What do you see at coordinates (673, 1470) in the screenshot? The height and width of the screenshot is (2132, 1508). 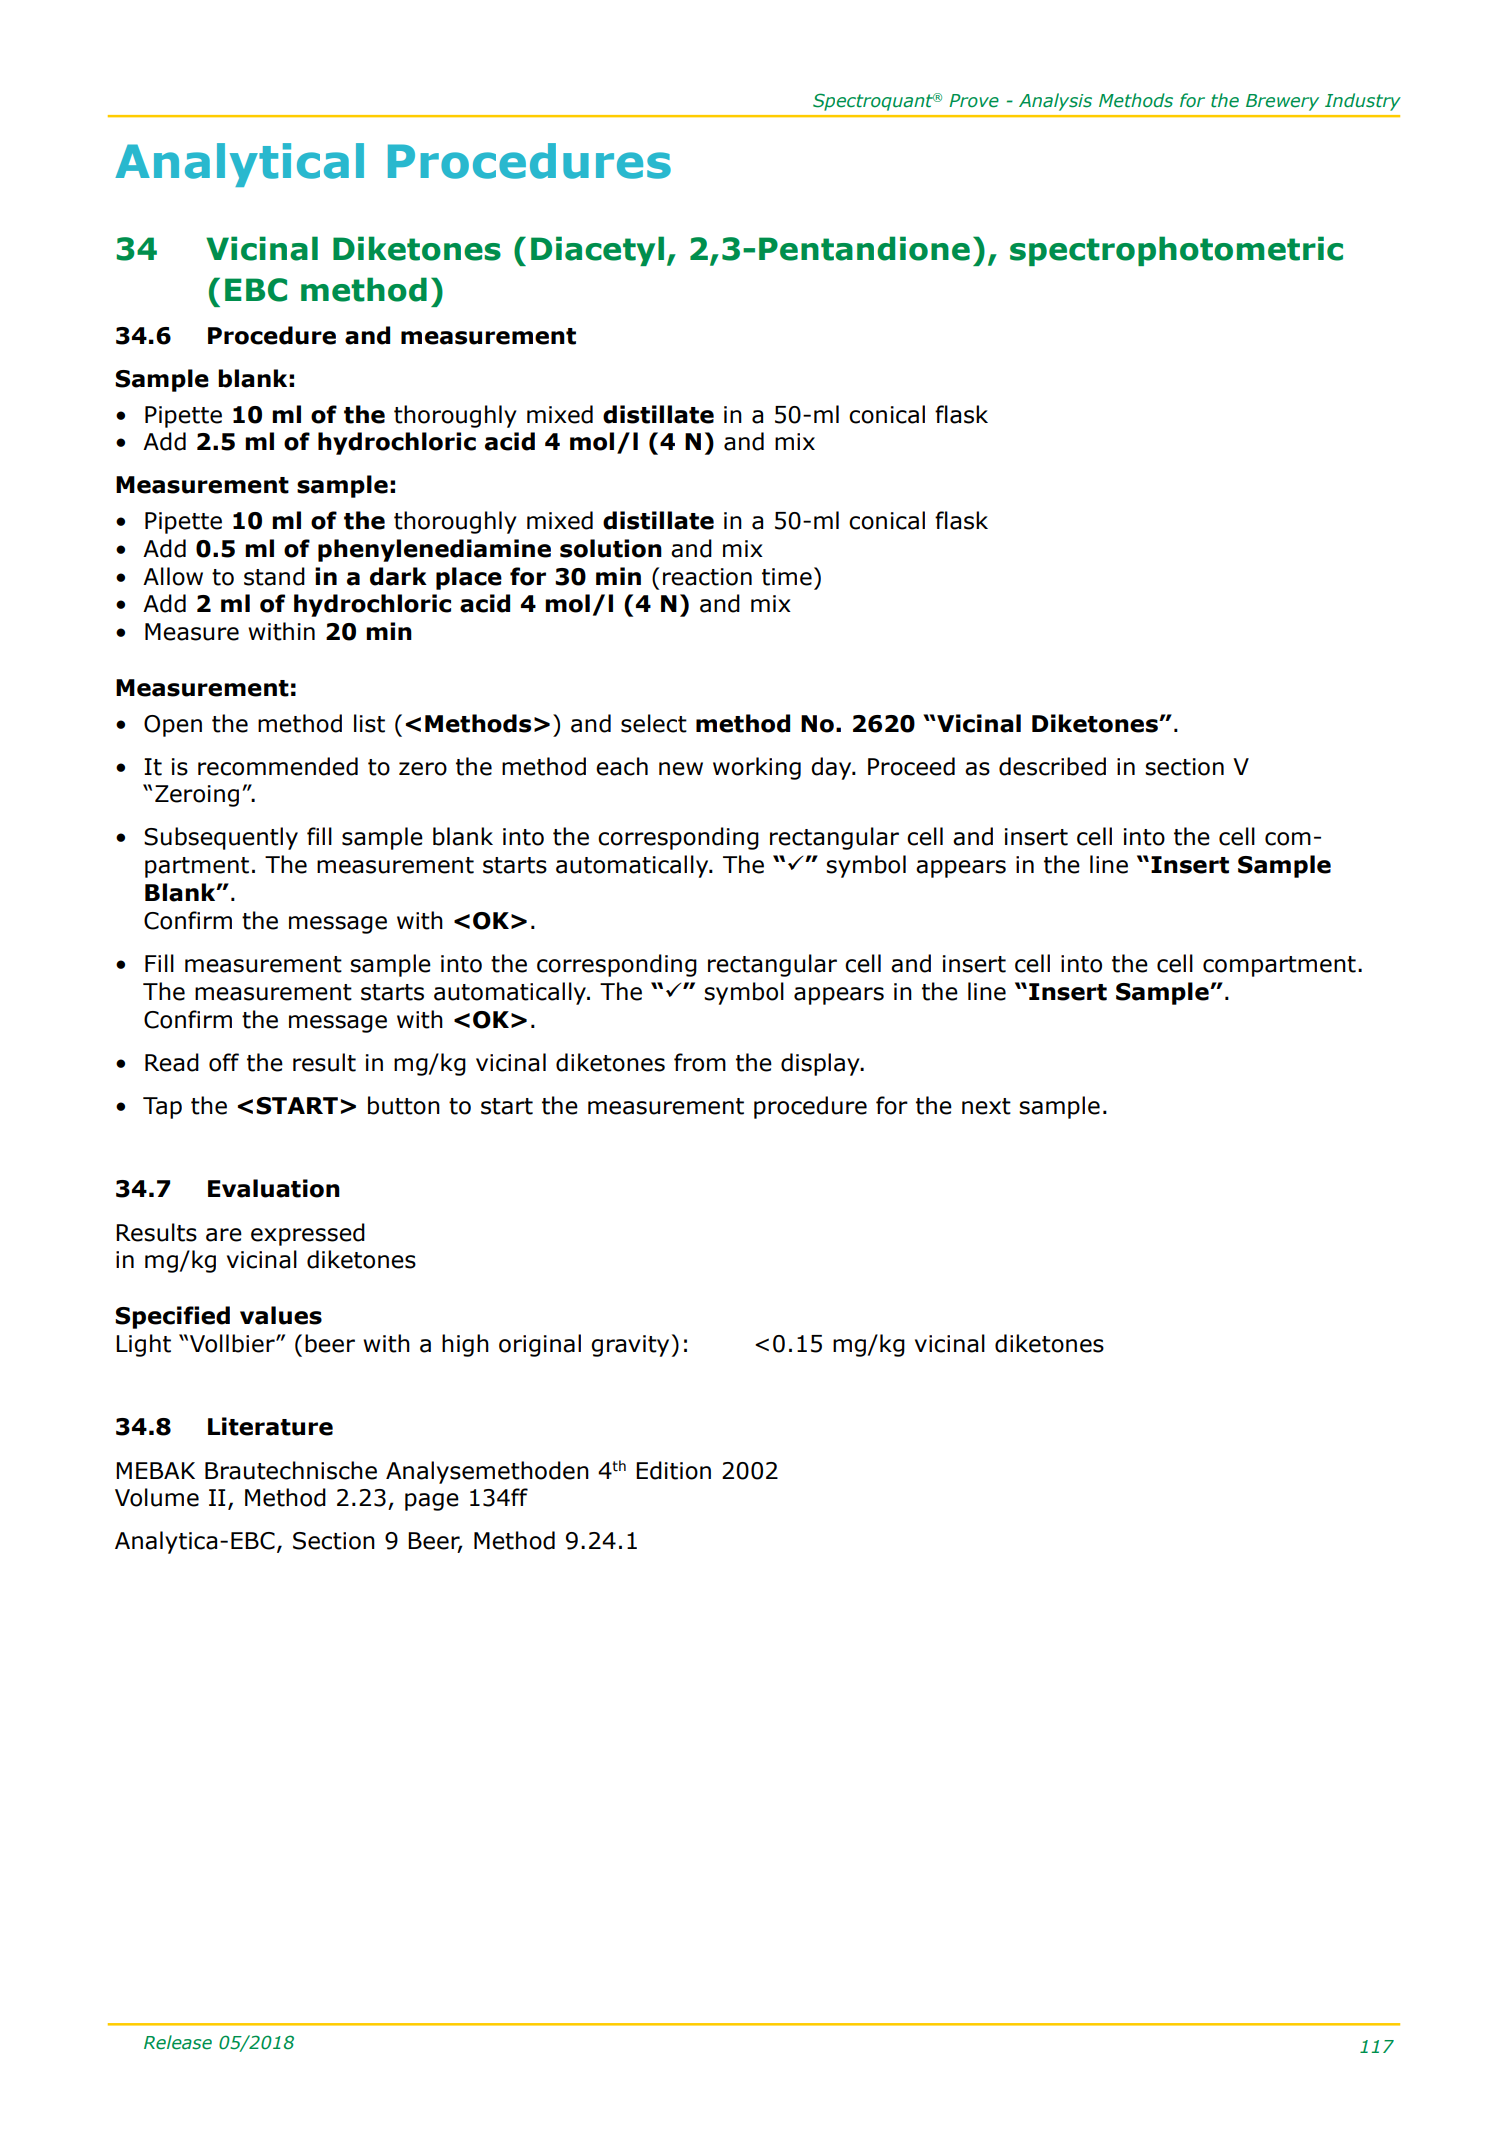 I see `Edition` at bounding box center [673, 1470].
